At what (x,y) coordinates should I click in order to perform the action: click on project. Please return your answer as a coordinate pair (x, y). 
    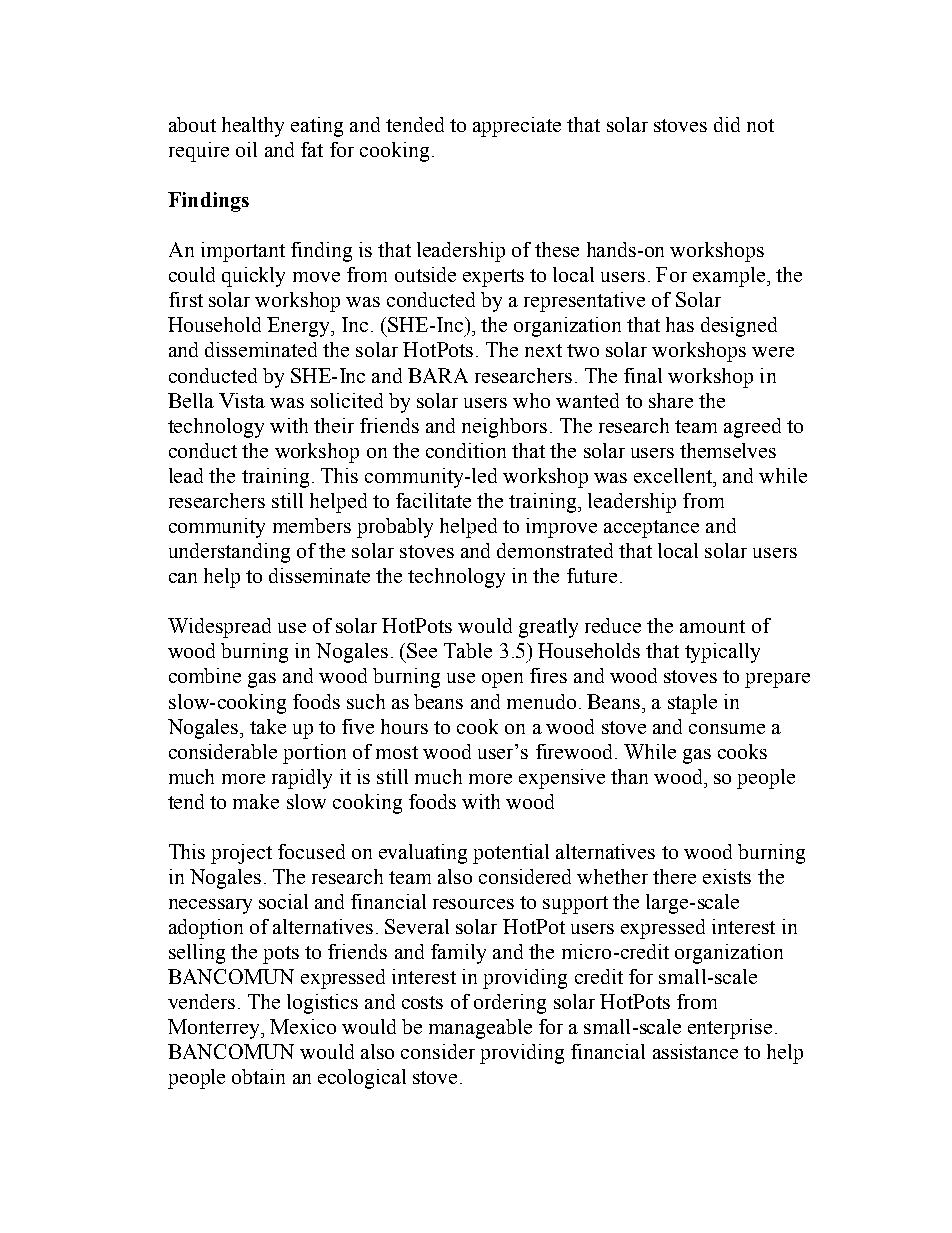
    Looking at the image, I should click on (241, 854).
